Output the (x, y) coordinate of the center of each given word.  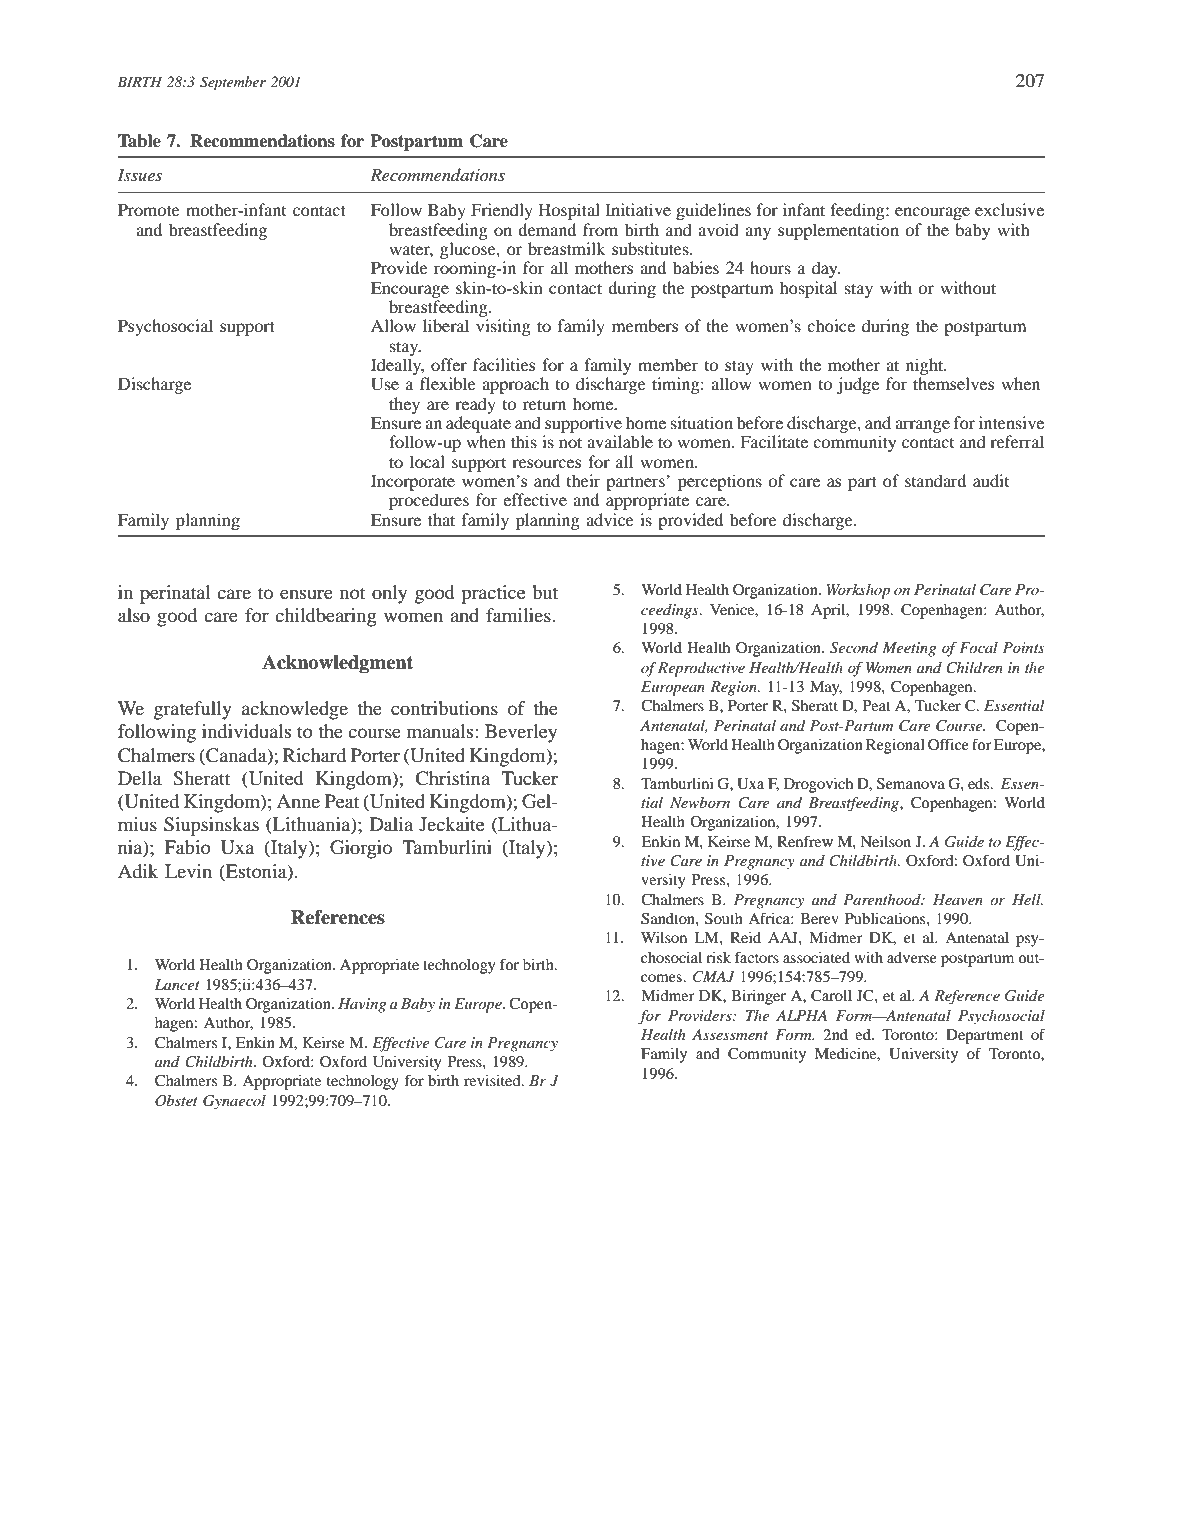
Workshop (858, 591)
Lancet (177, 984)
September (233, 83)
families (519, 615)
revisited (493, 1080)
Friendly (502, 211)
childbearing (326, 617)
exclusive (1009, 209)
